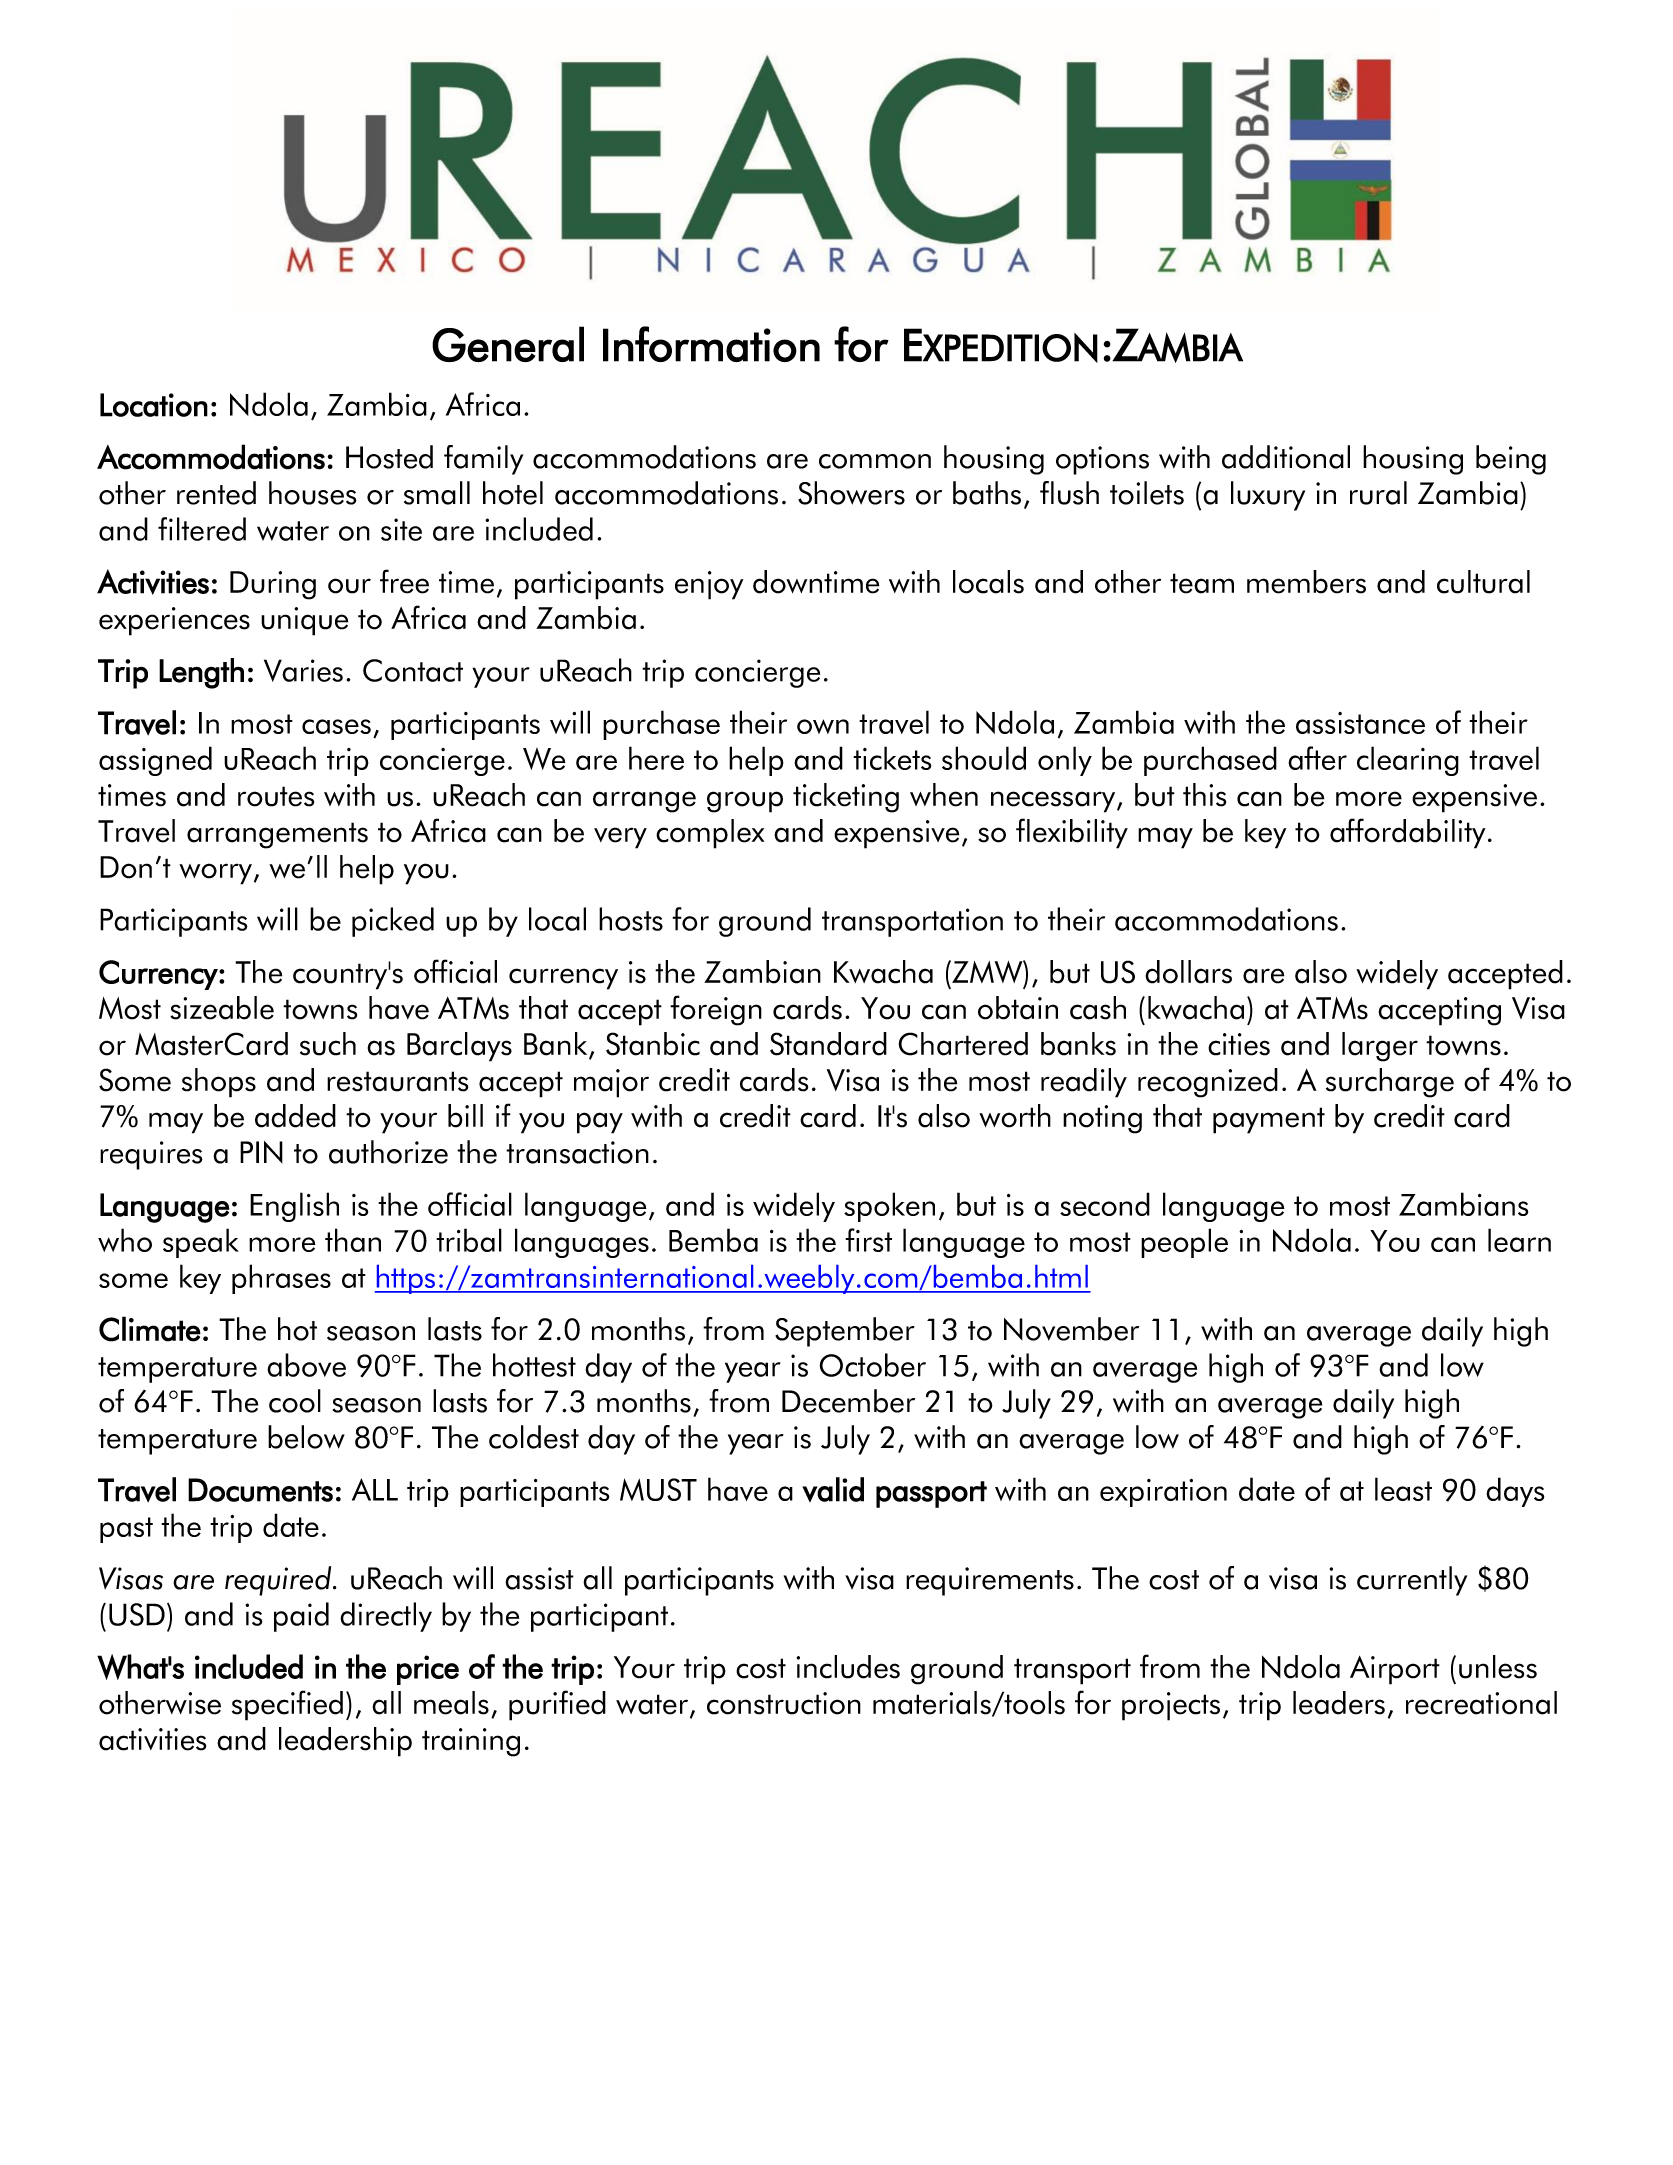 This document has height=2165, width=1673. I want to click on larger, so click(1380, 1047).
